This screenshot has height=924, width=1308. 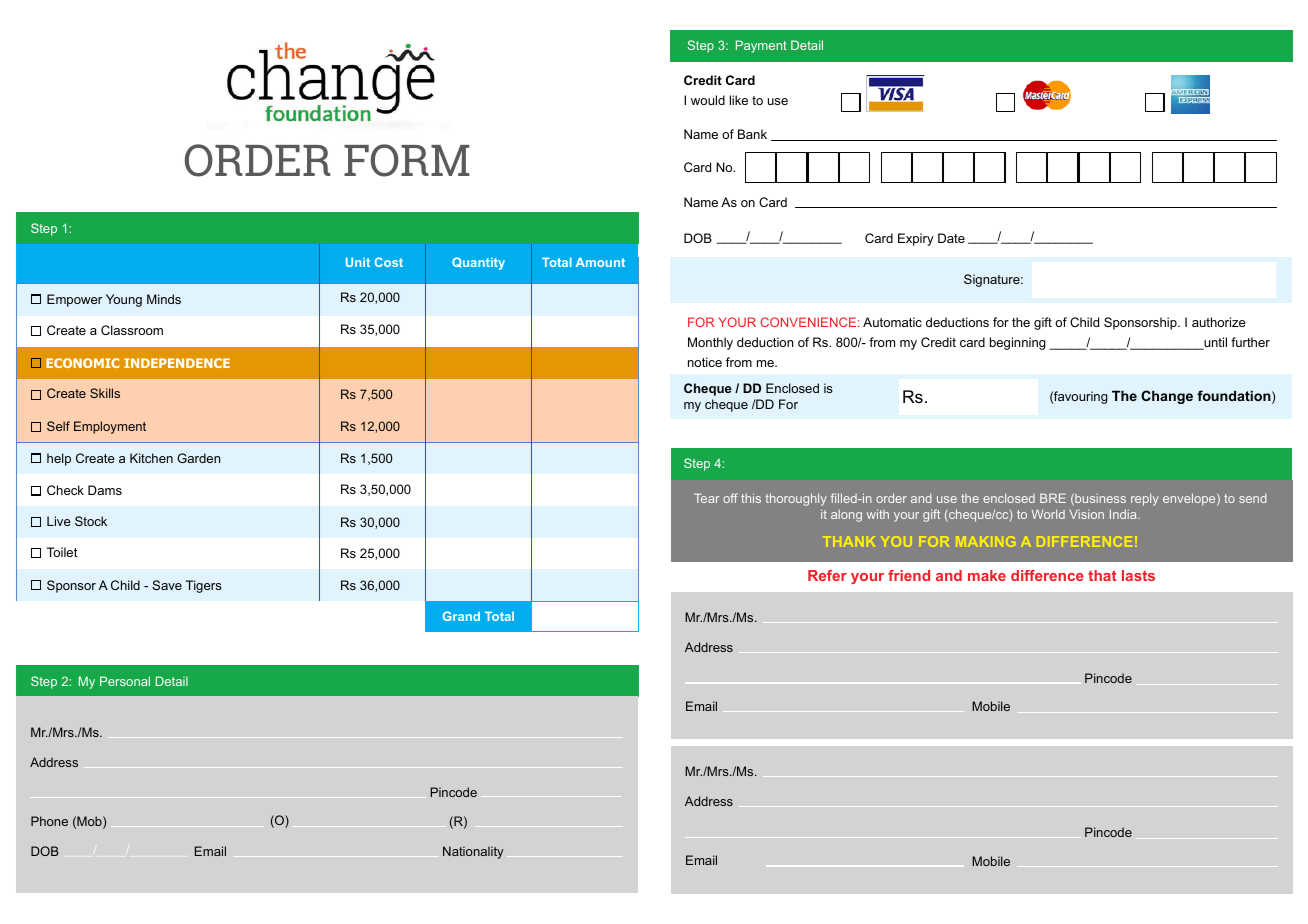 What do you see at coordinates (710, 343) in the screenshot?
I see `Monthly` at bounding box center [710, 343].
